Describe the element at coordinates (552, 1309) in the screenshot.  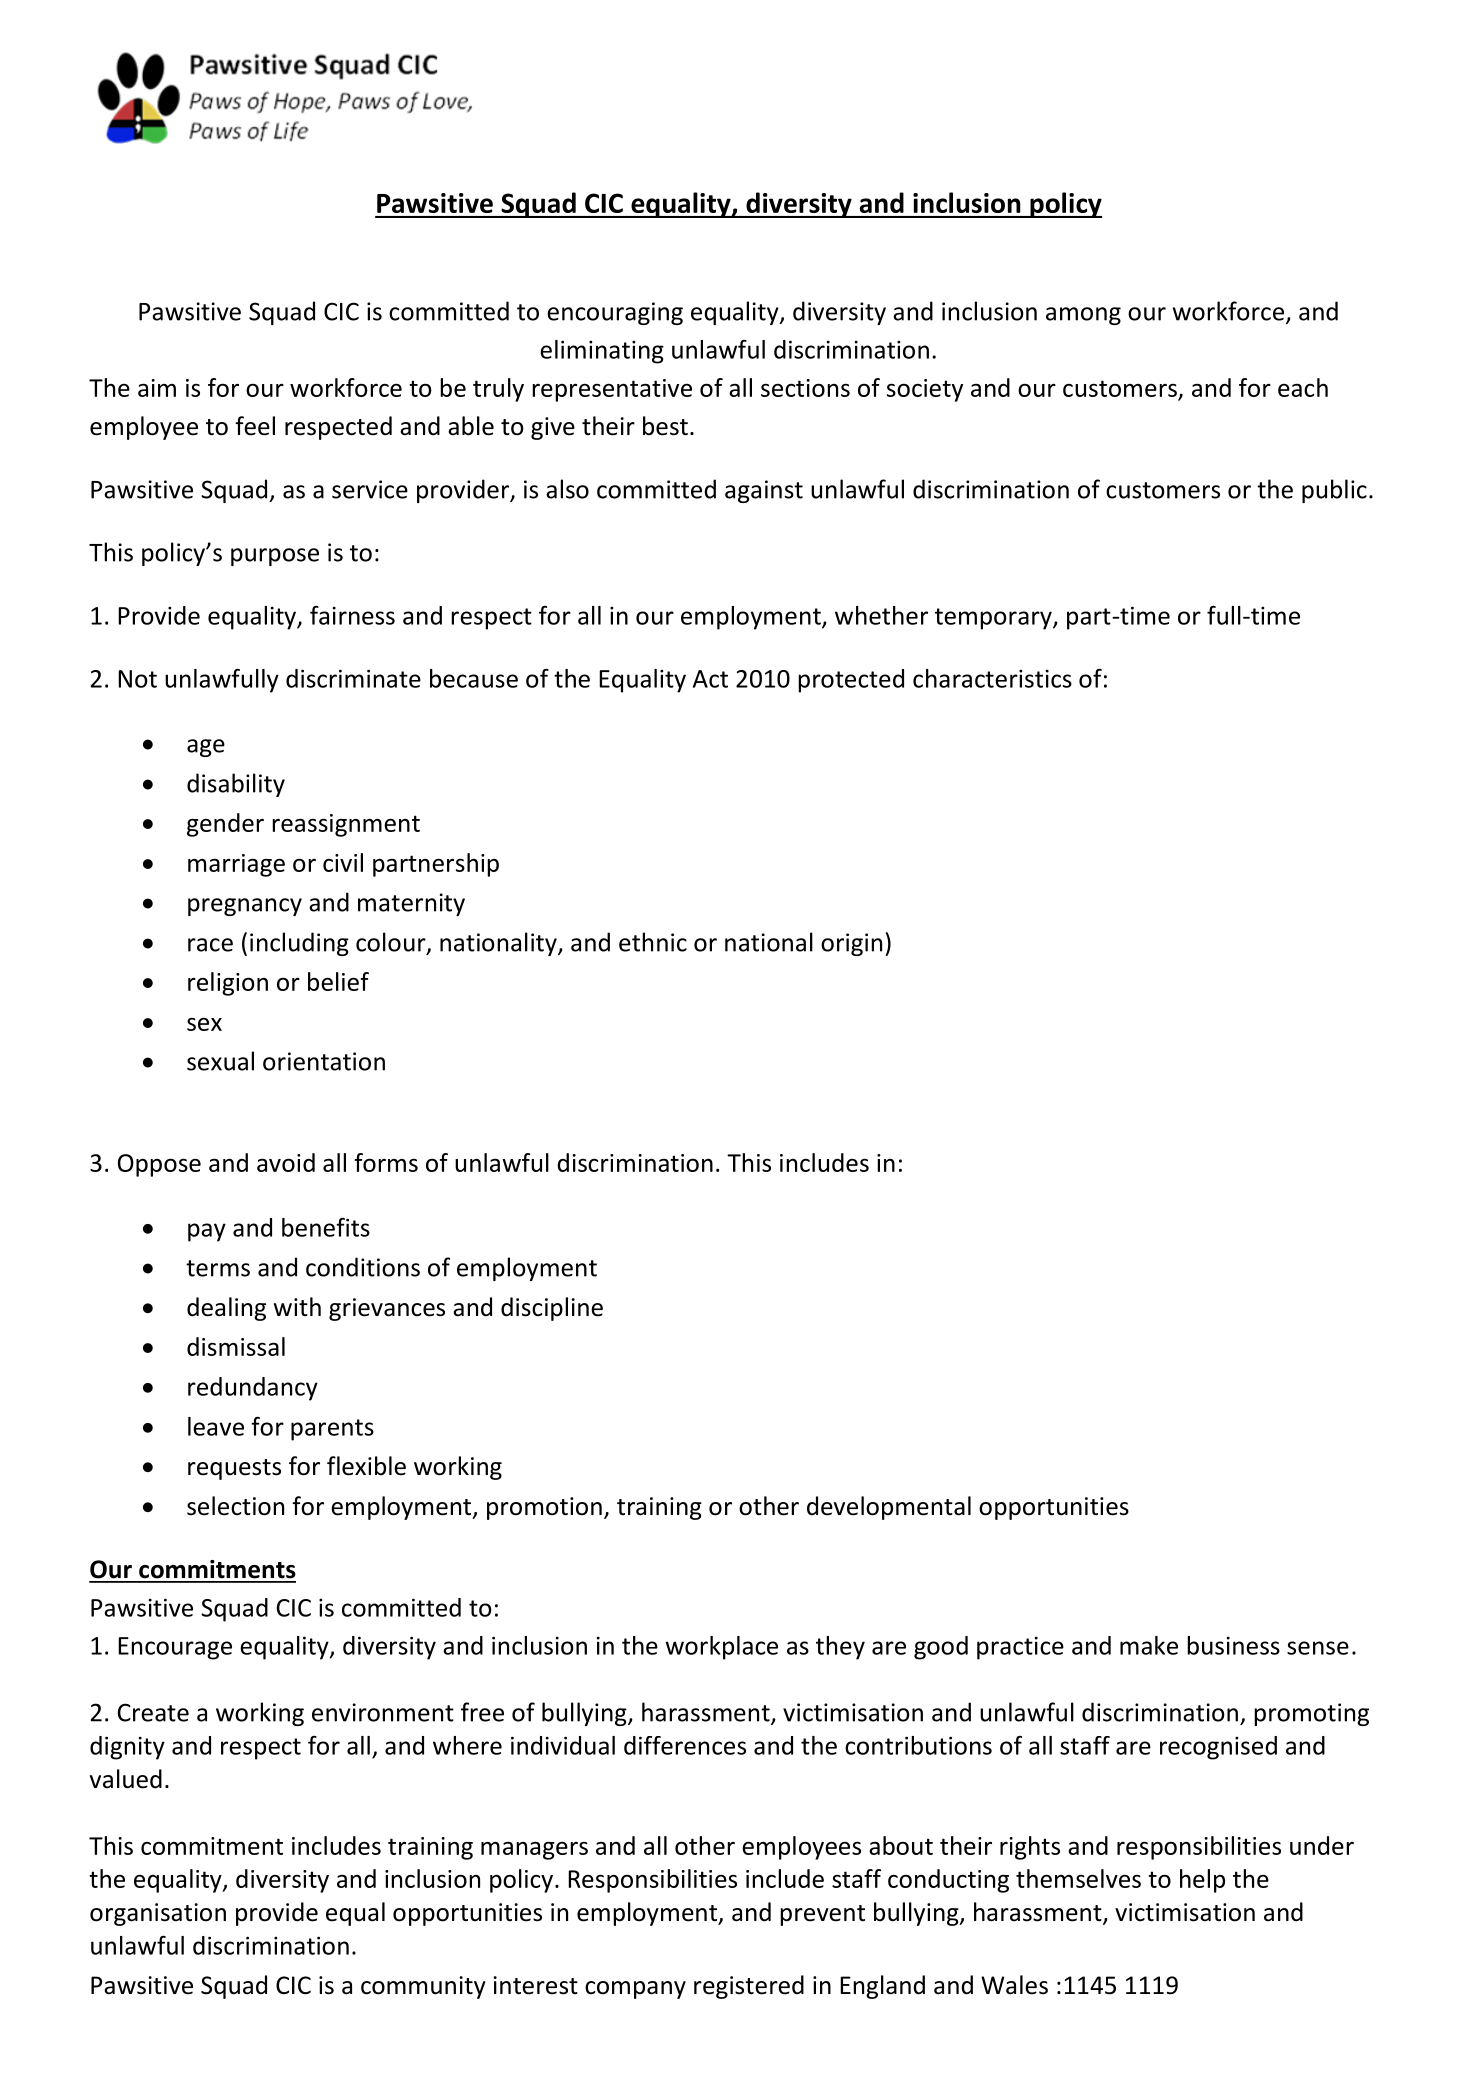
I see `discipline` at that location.
